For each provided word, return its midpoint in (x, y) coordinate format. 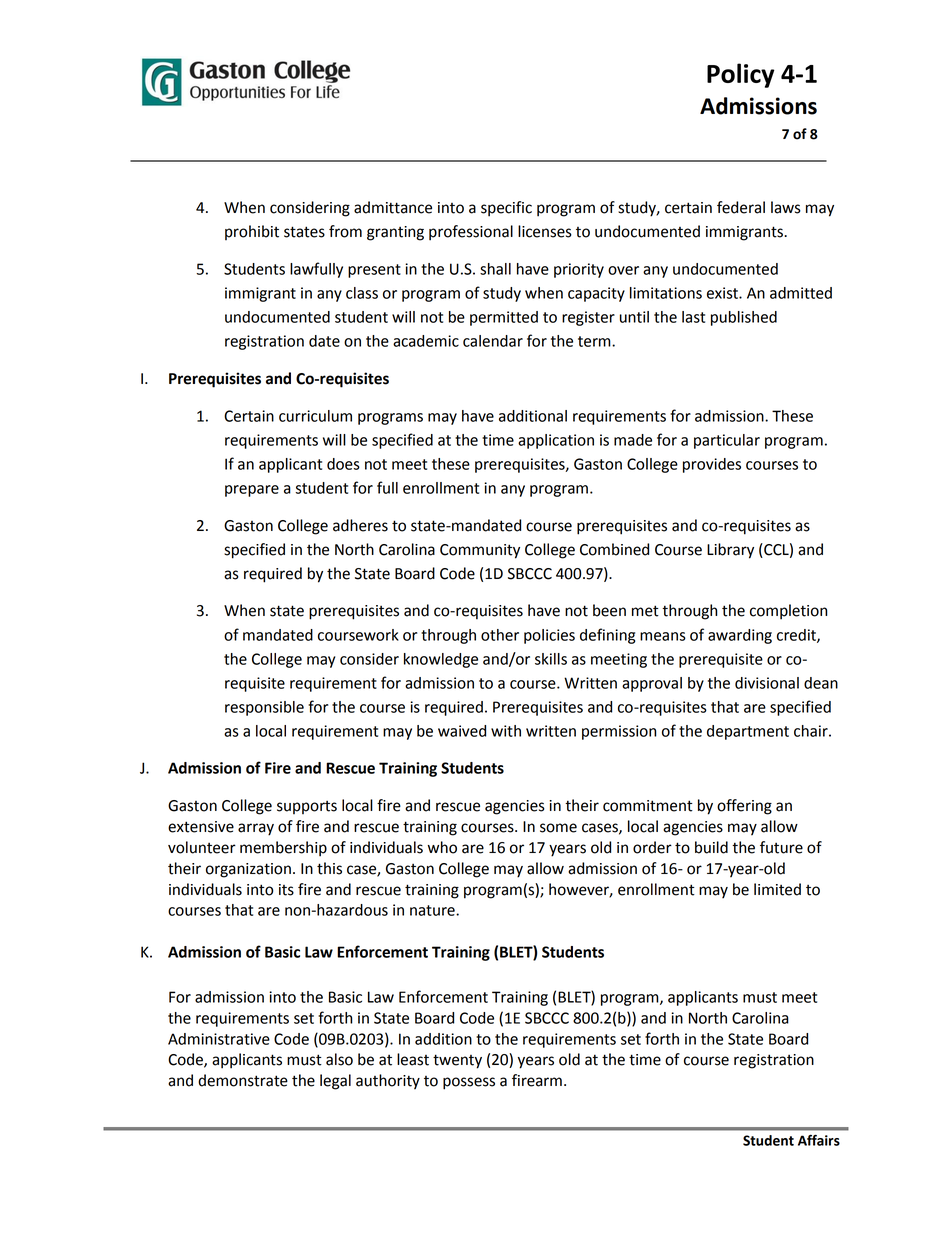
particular (727, 441)
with (506, 731)
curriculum (315, 416)
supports (307, 807)
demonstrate (243, 1080)
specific (506, 209)
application (556, 441)
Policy (741, 75)
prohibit (252, 232)
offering (744, 807)
